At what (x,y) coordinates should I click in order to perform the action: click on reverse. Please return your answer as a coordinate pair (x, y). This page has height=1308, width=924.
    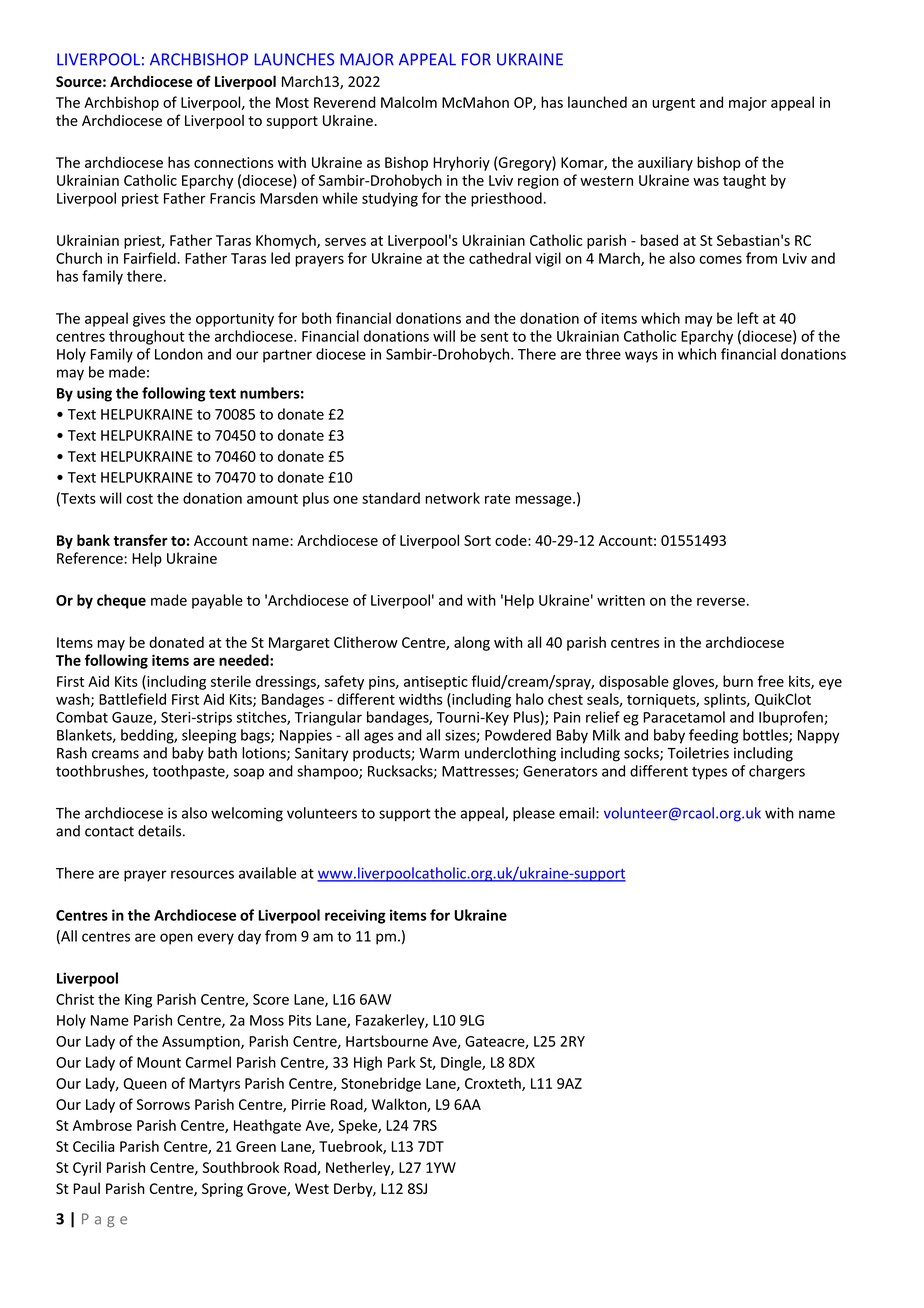
    Looking at the image, I should click on (721, 601).
